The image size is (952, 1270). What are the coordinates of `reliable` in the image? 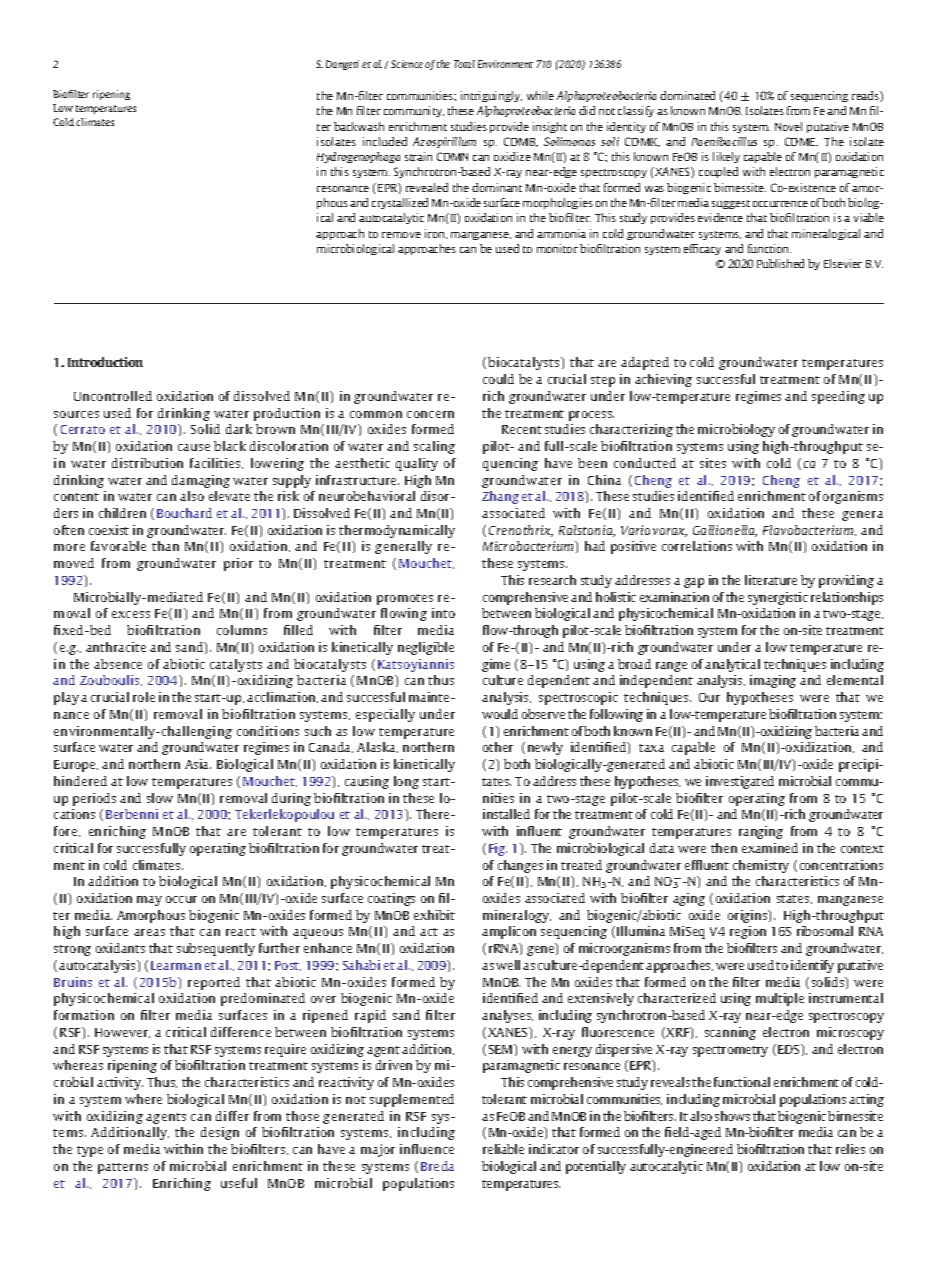 It's located at (503, 1149).
